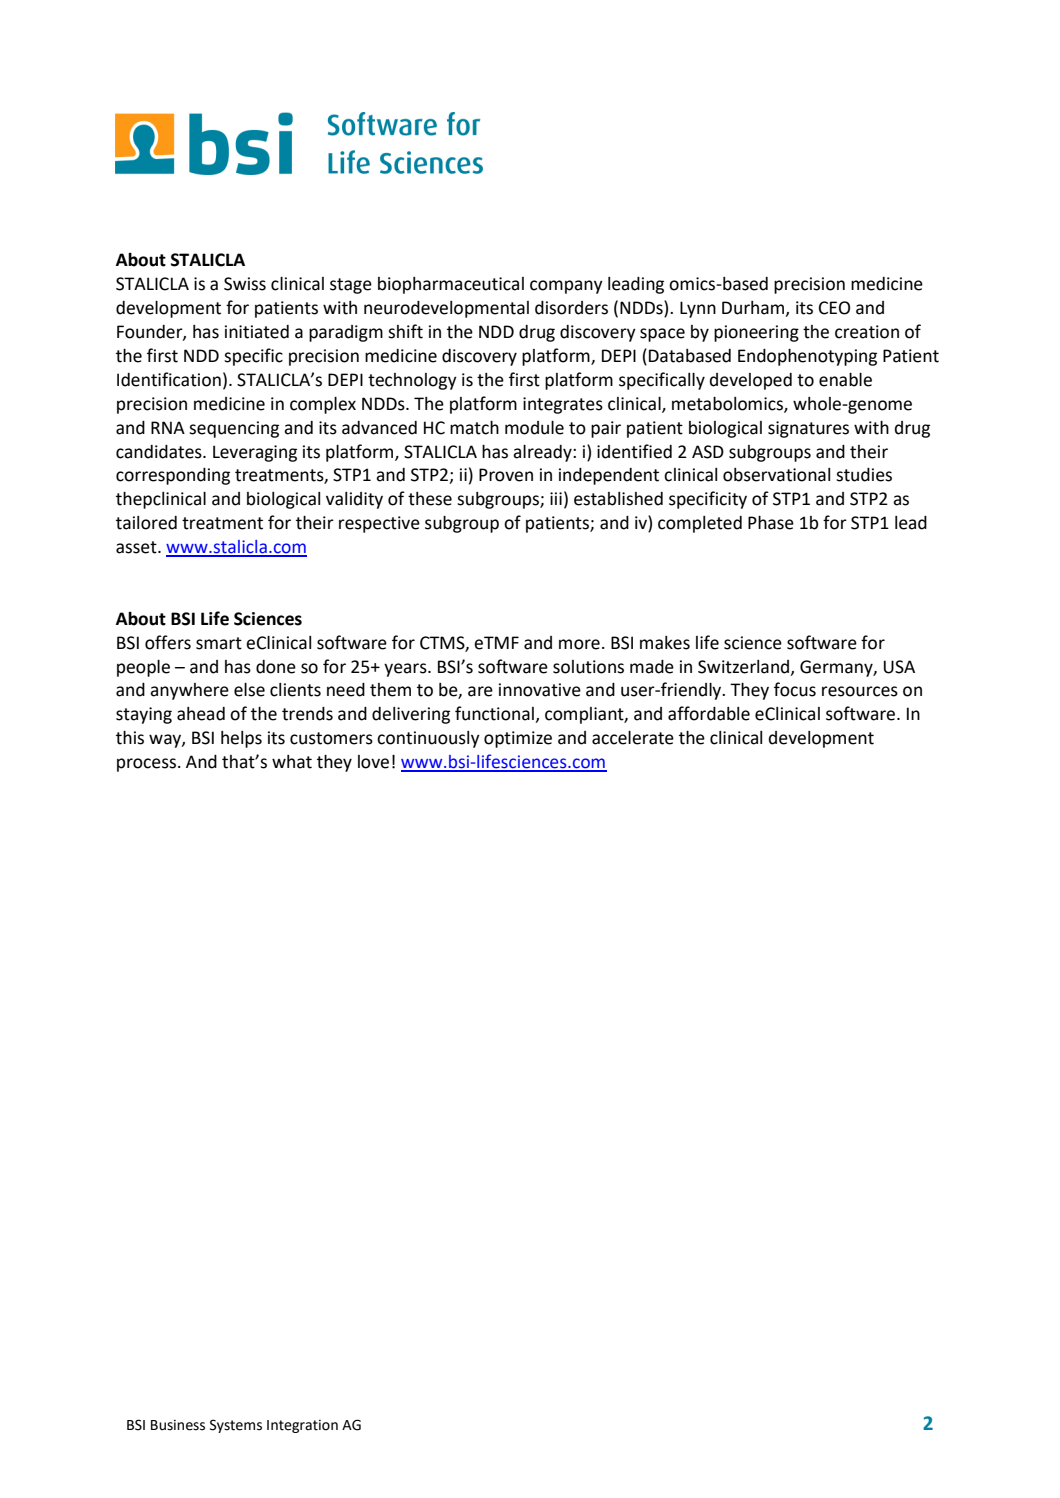  I want to click on optimize, so click(518, 739).
